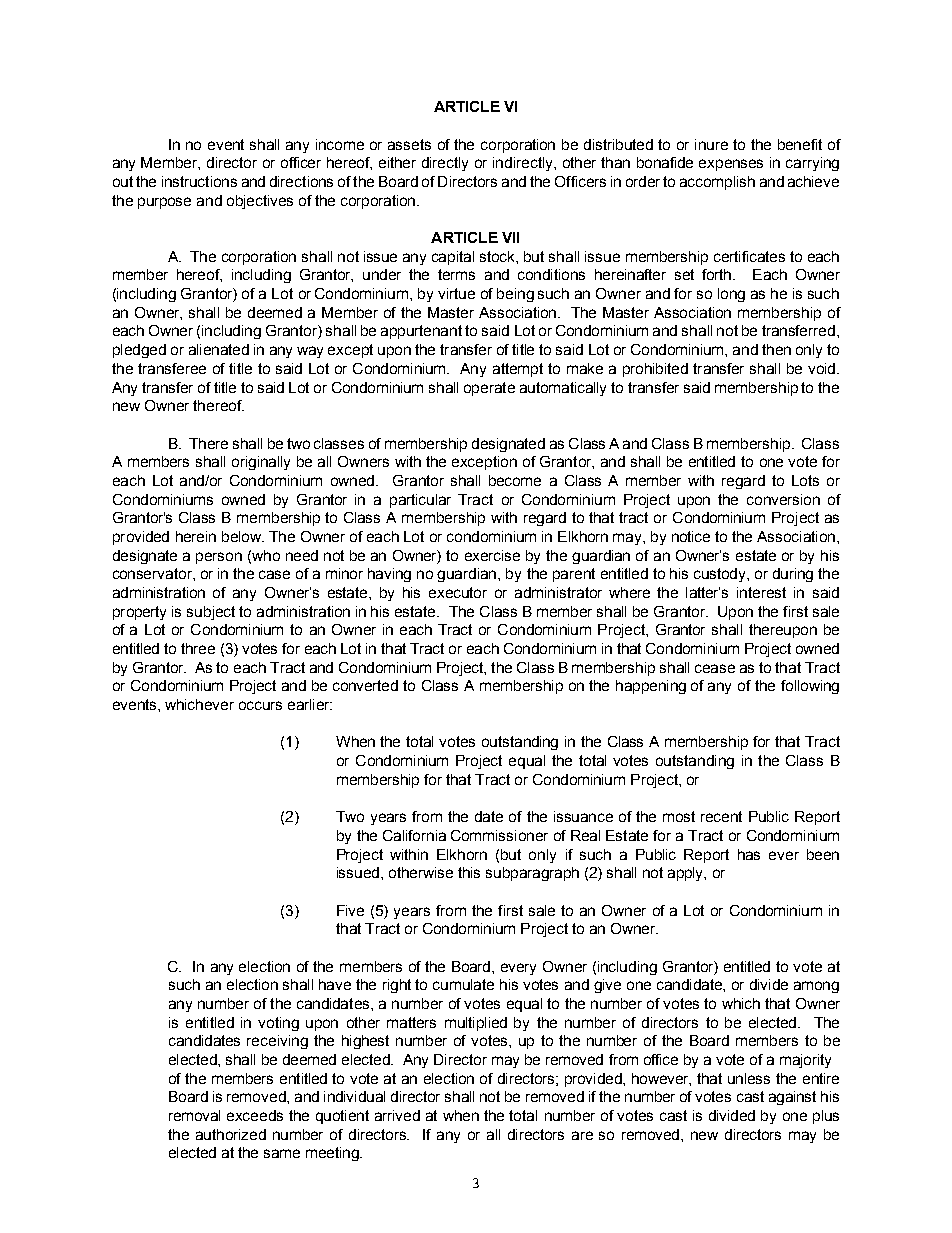 Image resolution: width=952 pixels, height=1233 pixels. I want to click on authorized, so click(231, 1134).
